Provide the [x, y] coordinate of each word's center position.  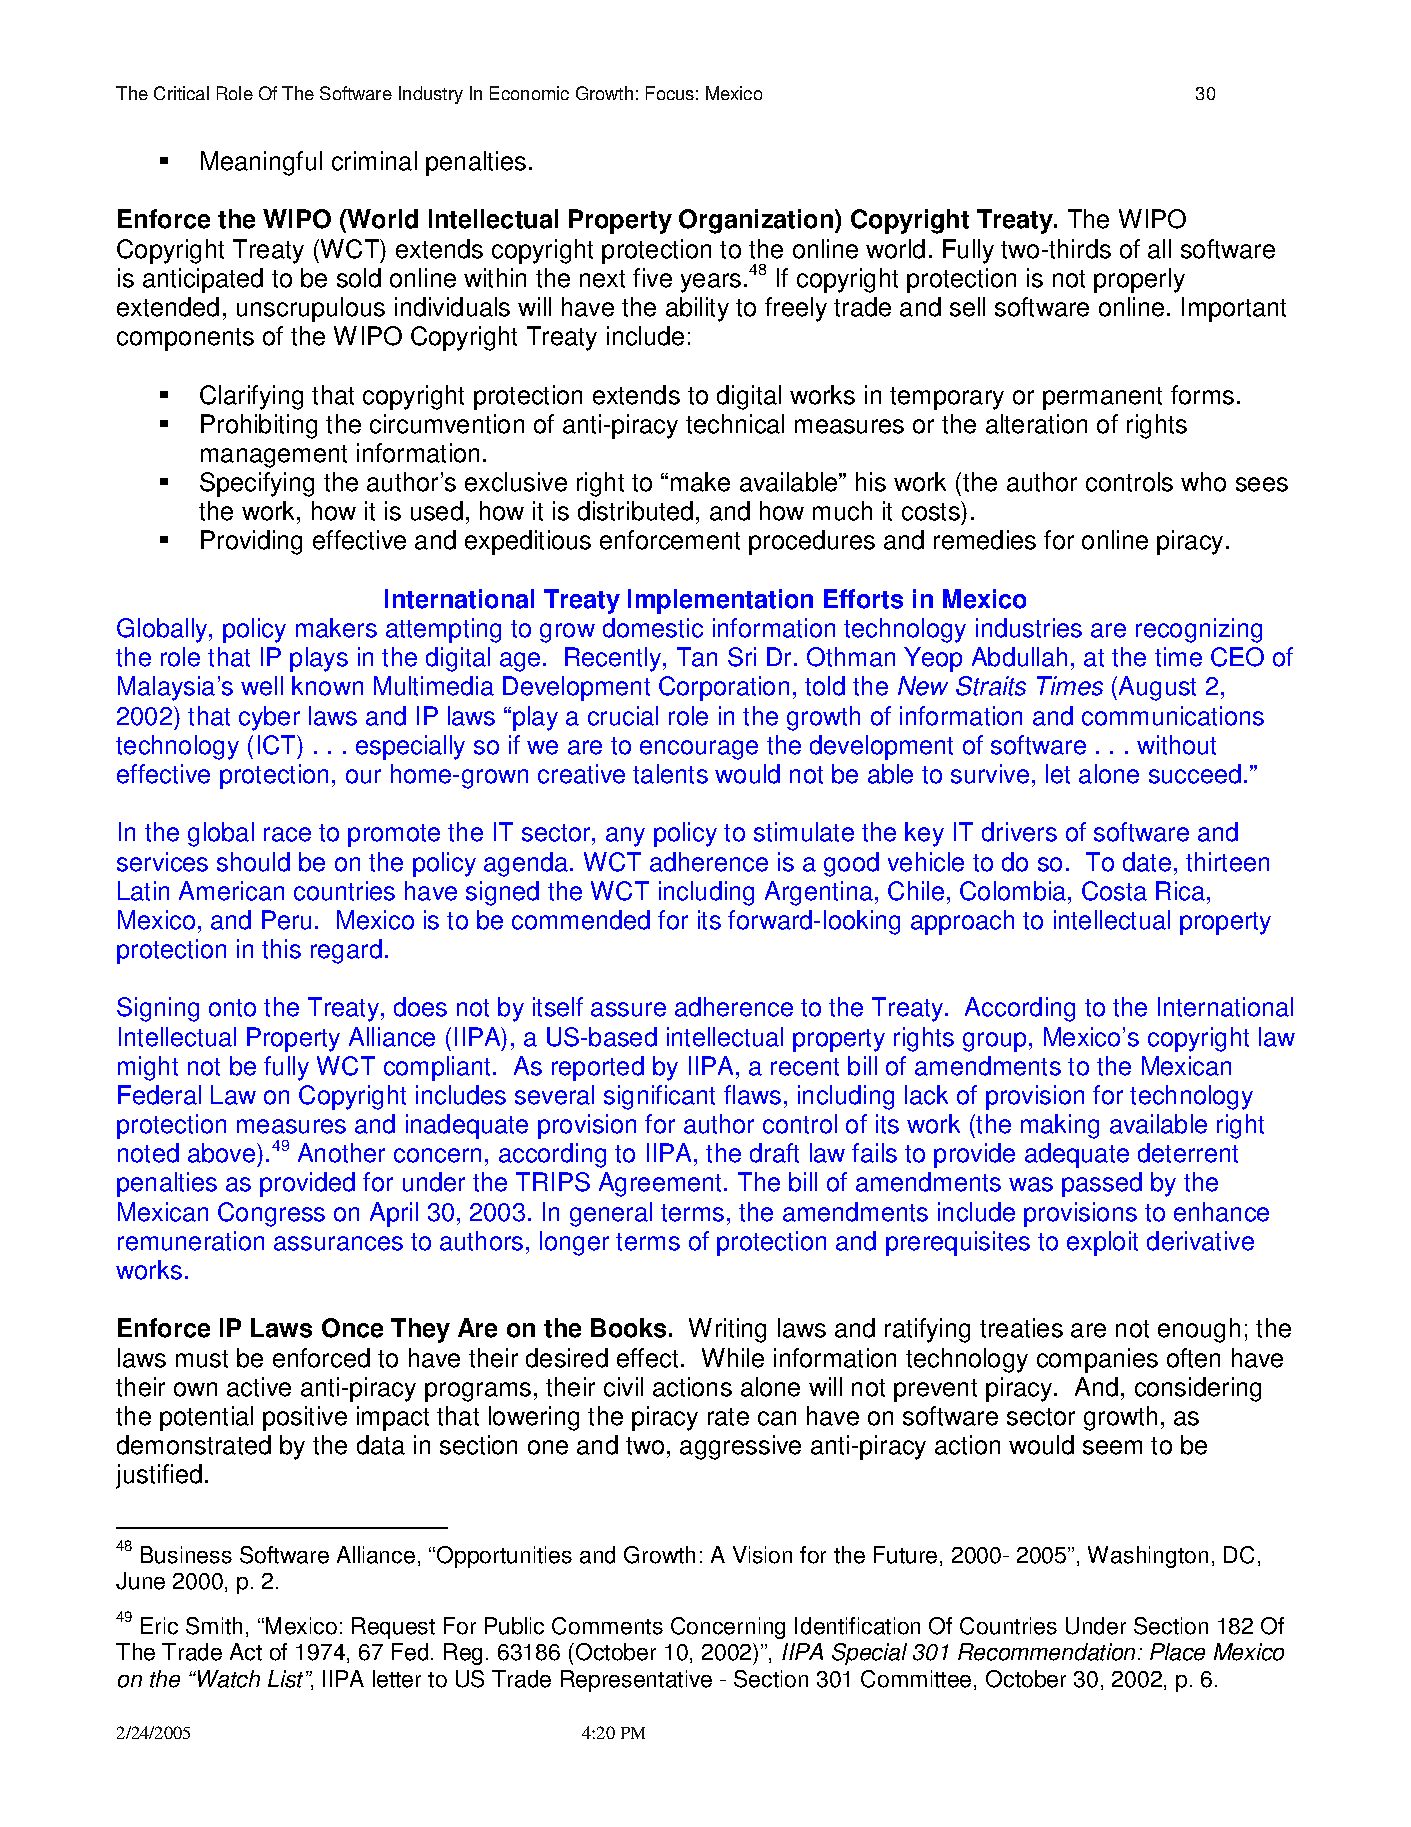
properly [1139, 280]
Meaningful [261, 163]
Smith [214, 1626]
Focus [670, 93]
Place [1177, 1652]
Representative [636, 1681]
